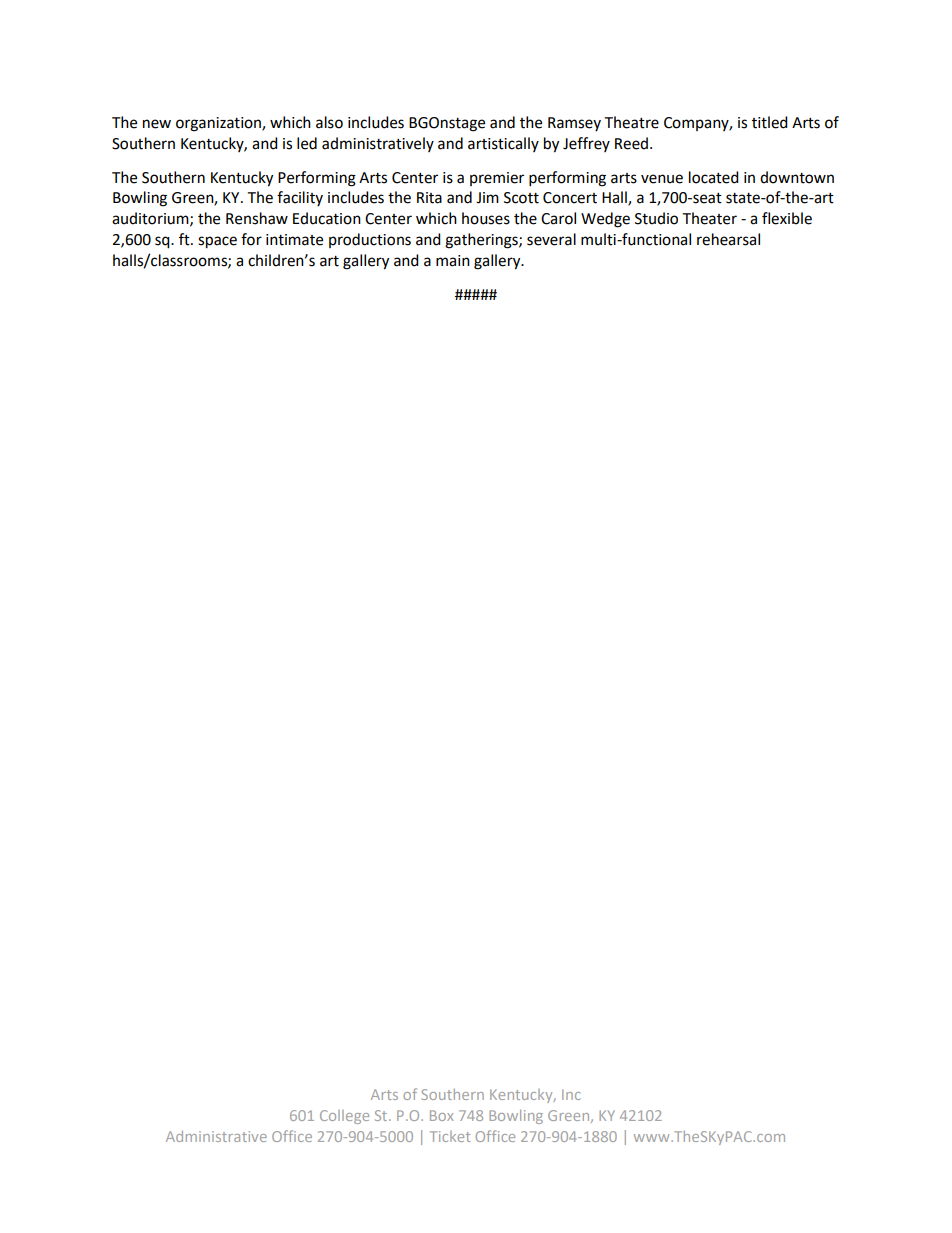 The width and height of the screenshot is (952, 1233). I want to click on College, so click(344, 1117).
